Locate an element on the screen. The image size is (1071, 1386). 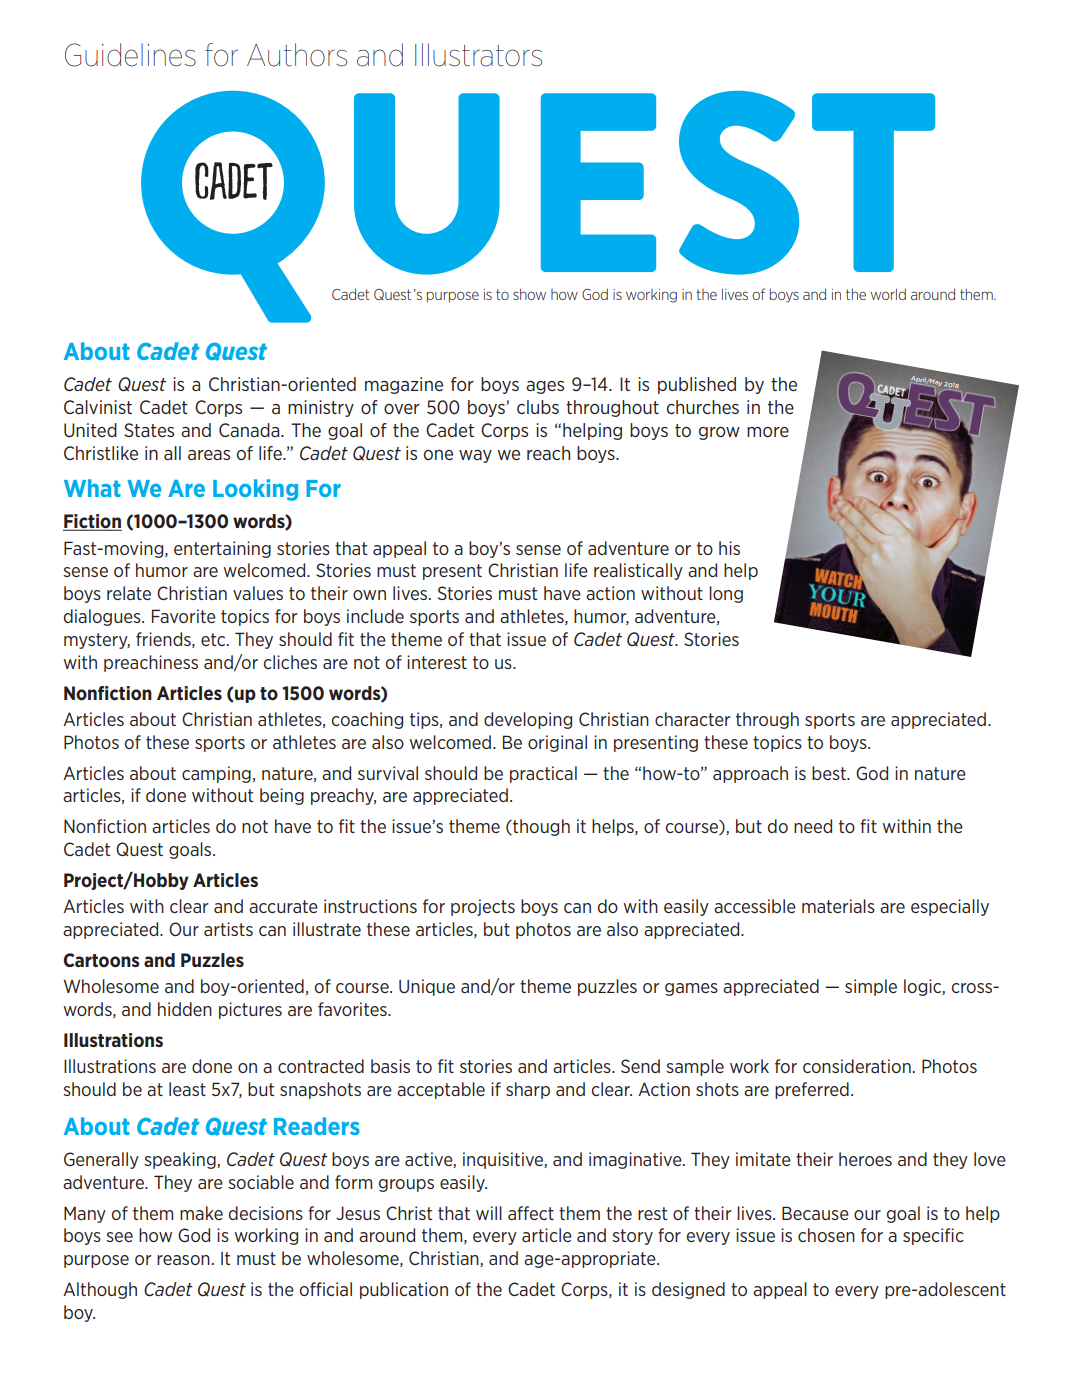
etc is located at coordinates (214, 639).
